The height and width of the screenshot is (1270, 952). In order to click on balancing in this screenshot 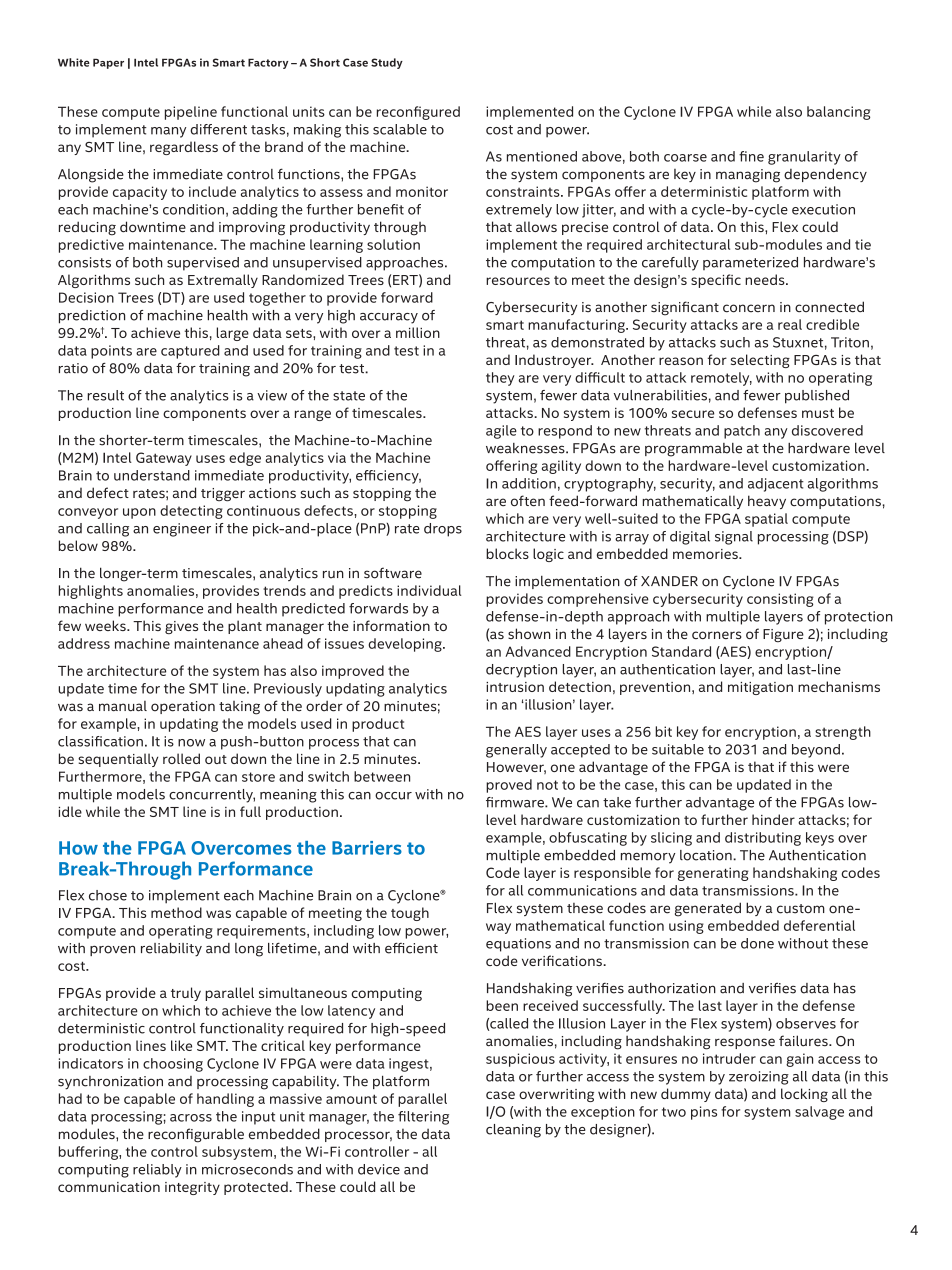, I will do `click(838, 113)`.
